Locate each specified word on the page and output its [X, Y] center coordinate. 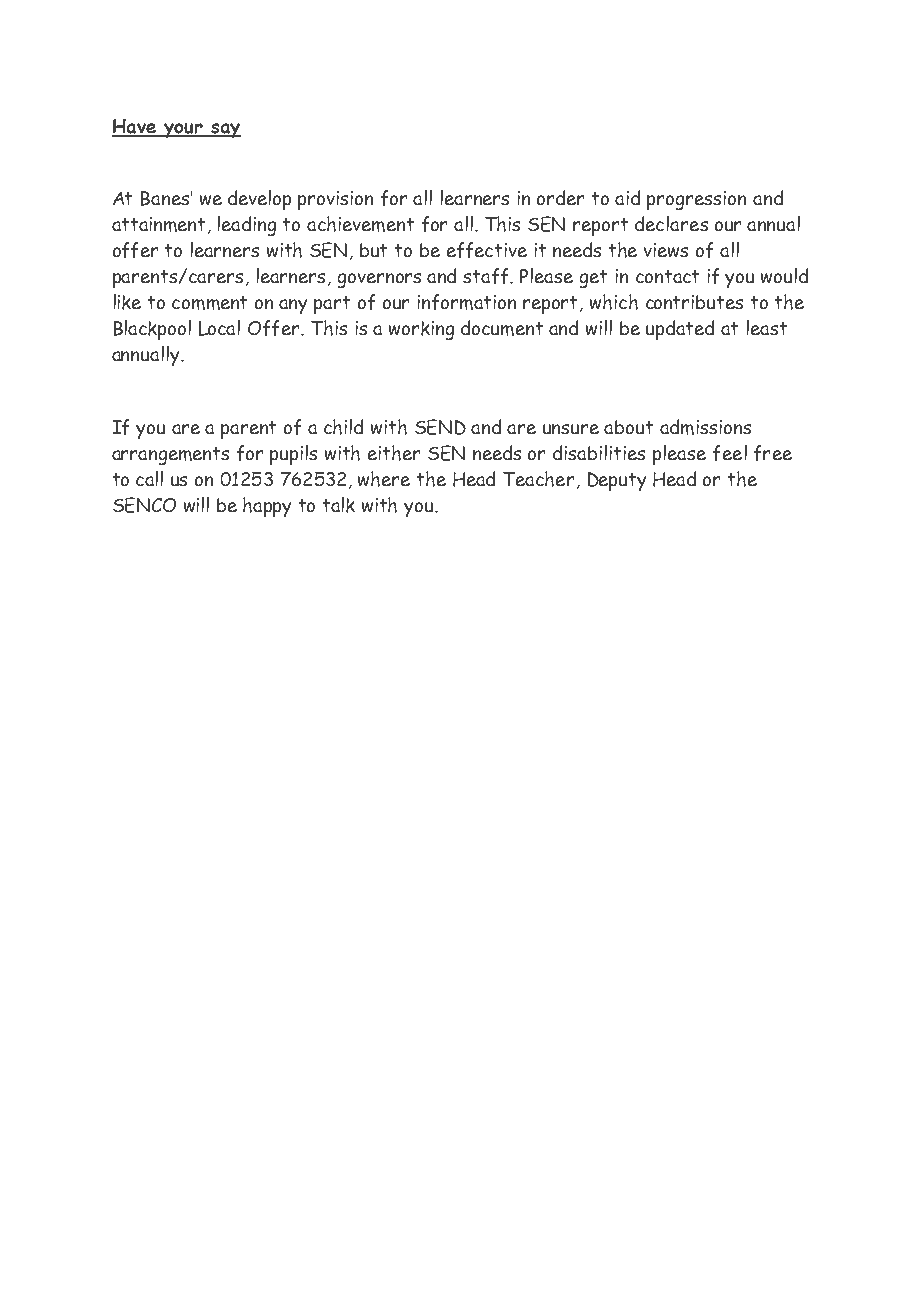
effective [487, 250]
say [225, 130]
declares [671, 223]
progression [696, 200]
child [343, 427]
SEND [440, 427]
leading [247, 226]
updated [680, 330]
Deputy [617, 481]
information [467, 302]
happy [267, 507]
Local [219, 328]
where [384, 479]
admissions [705, 427]
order [560, 197]
